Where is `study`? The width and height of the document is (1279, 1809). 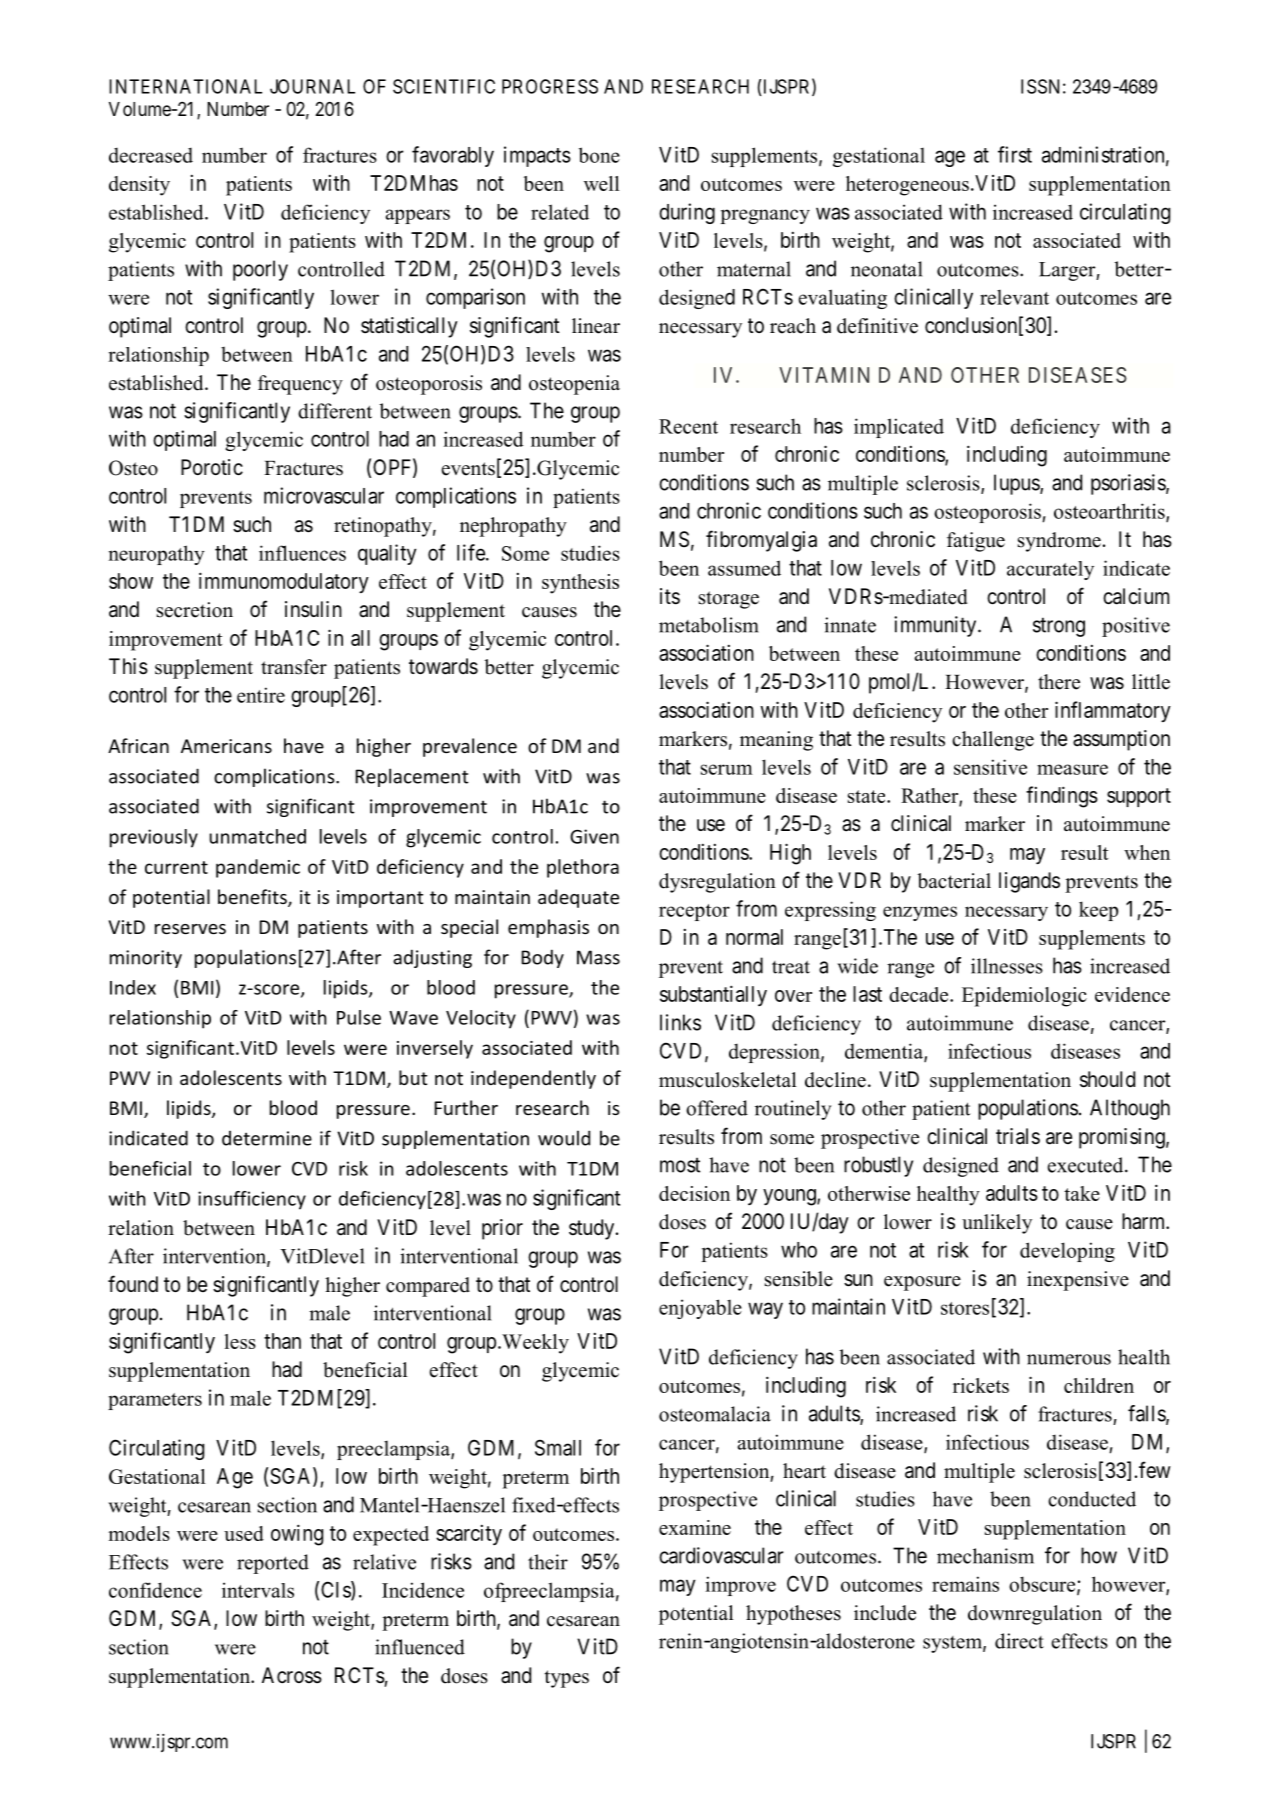 study is located at coordinates (593, 1229).
